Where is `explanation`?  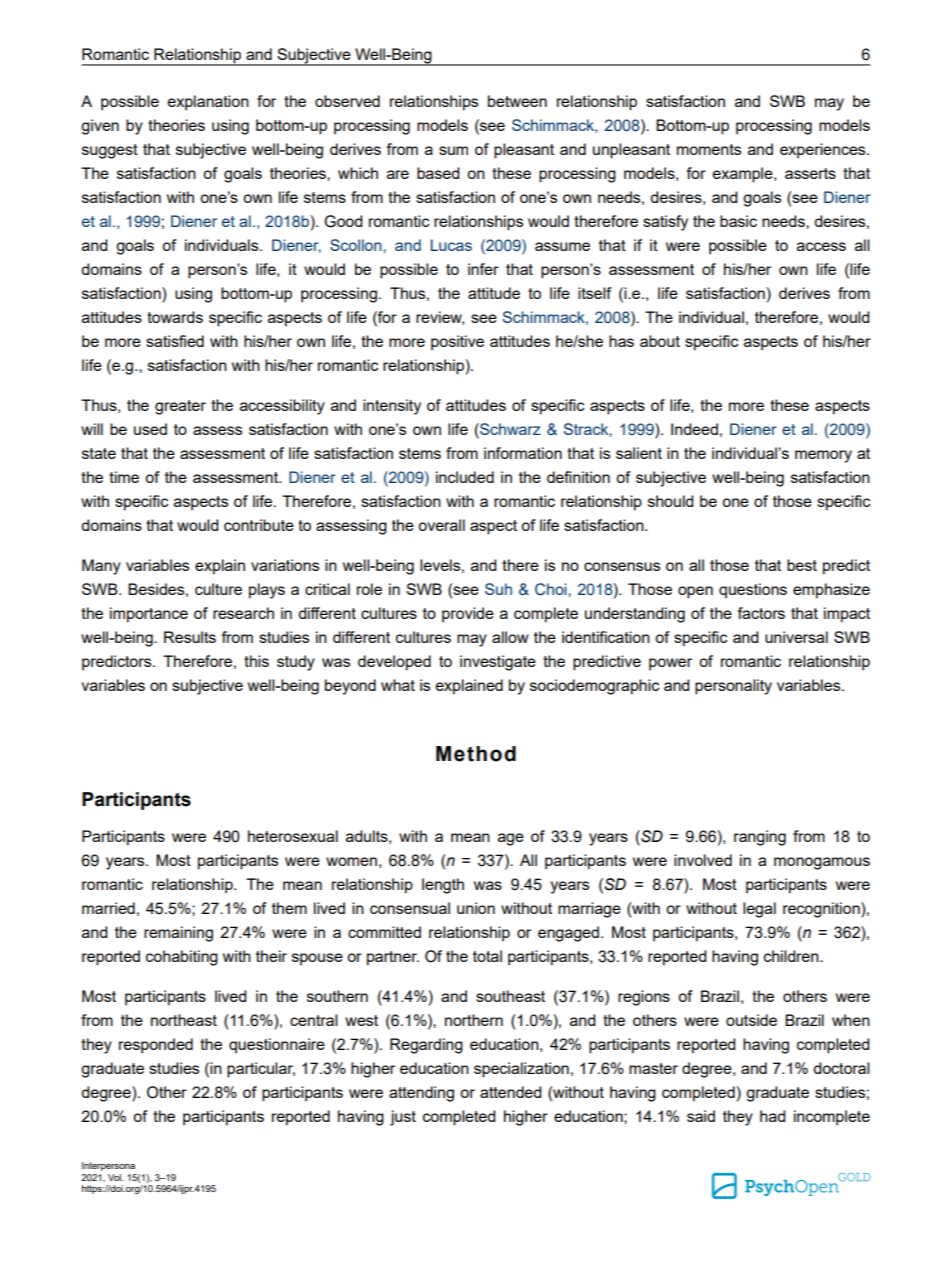 explanation is located at coordinates (208, 103).
